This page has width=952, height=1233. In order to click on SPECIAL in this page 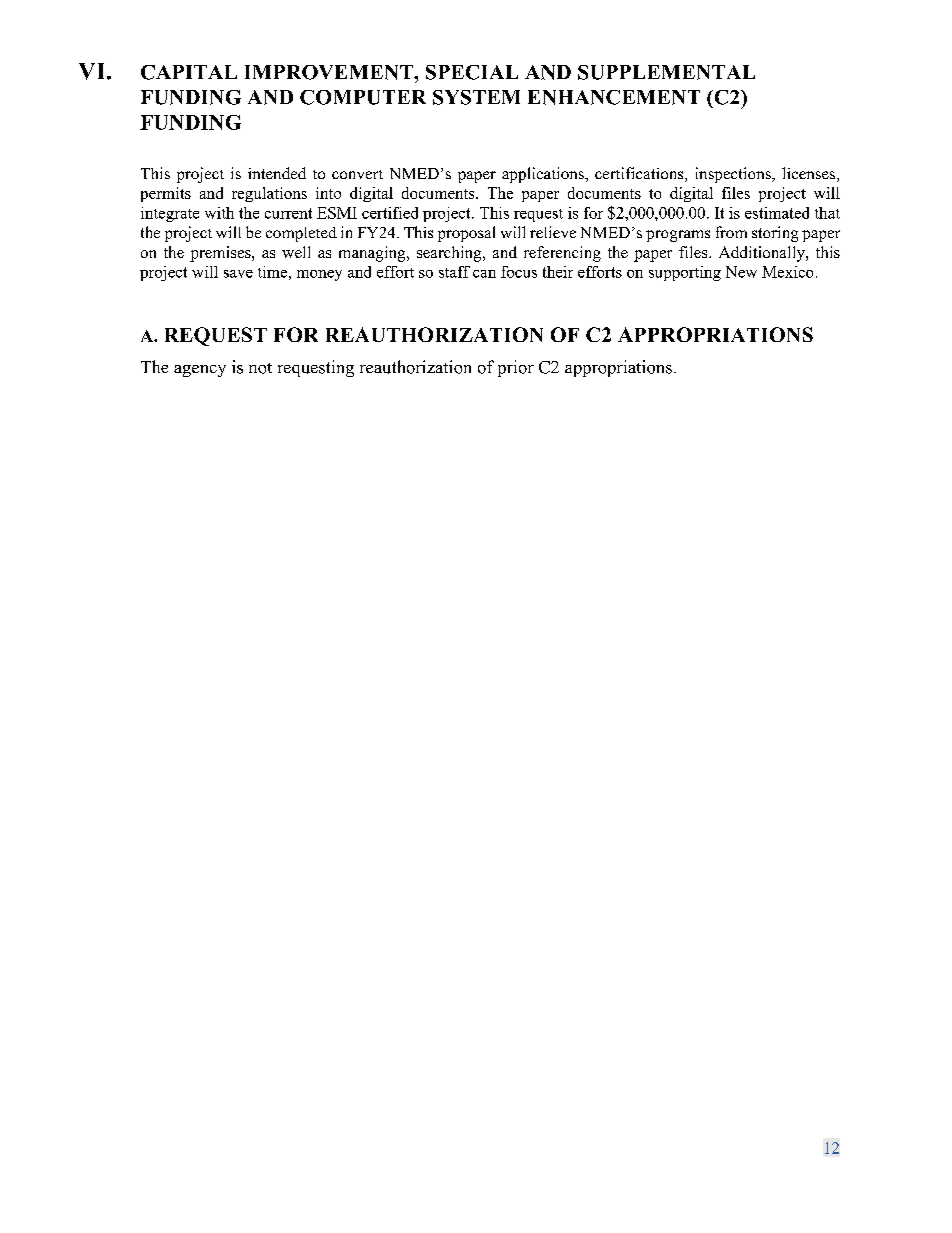, I will do `click(472, 72)`.
